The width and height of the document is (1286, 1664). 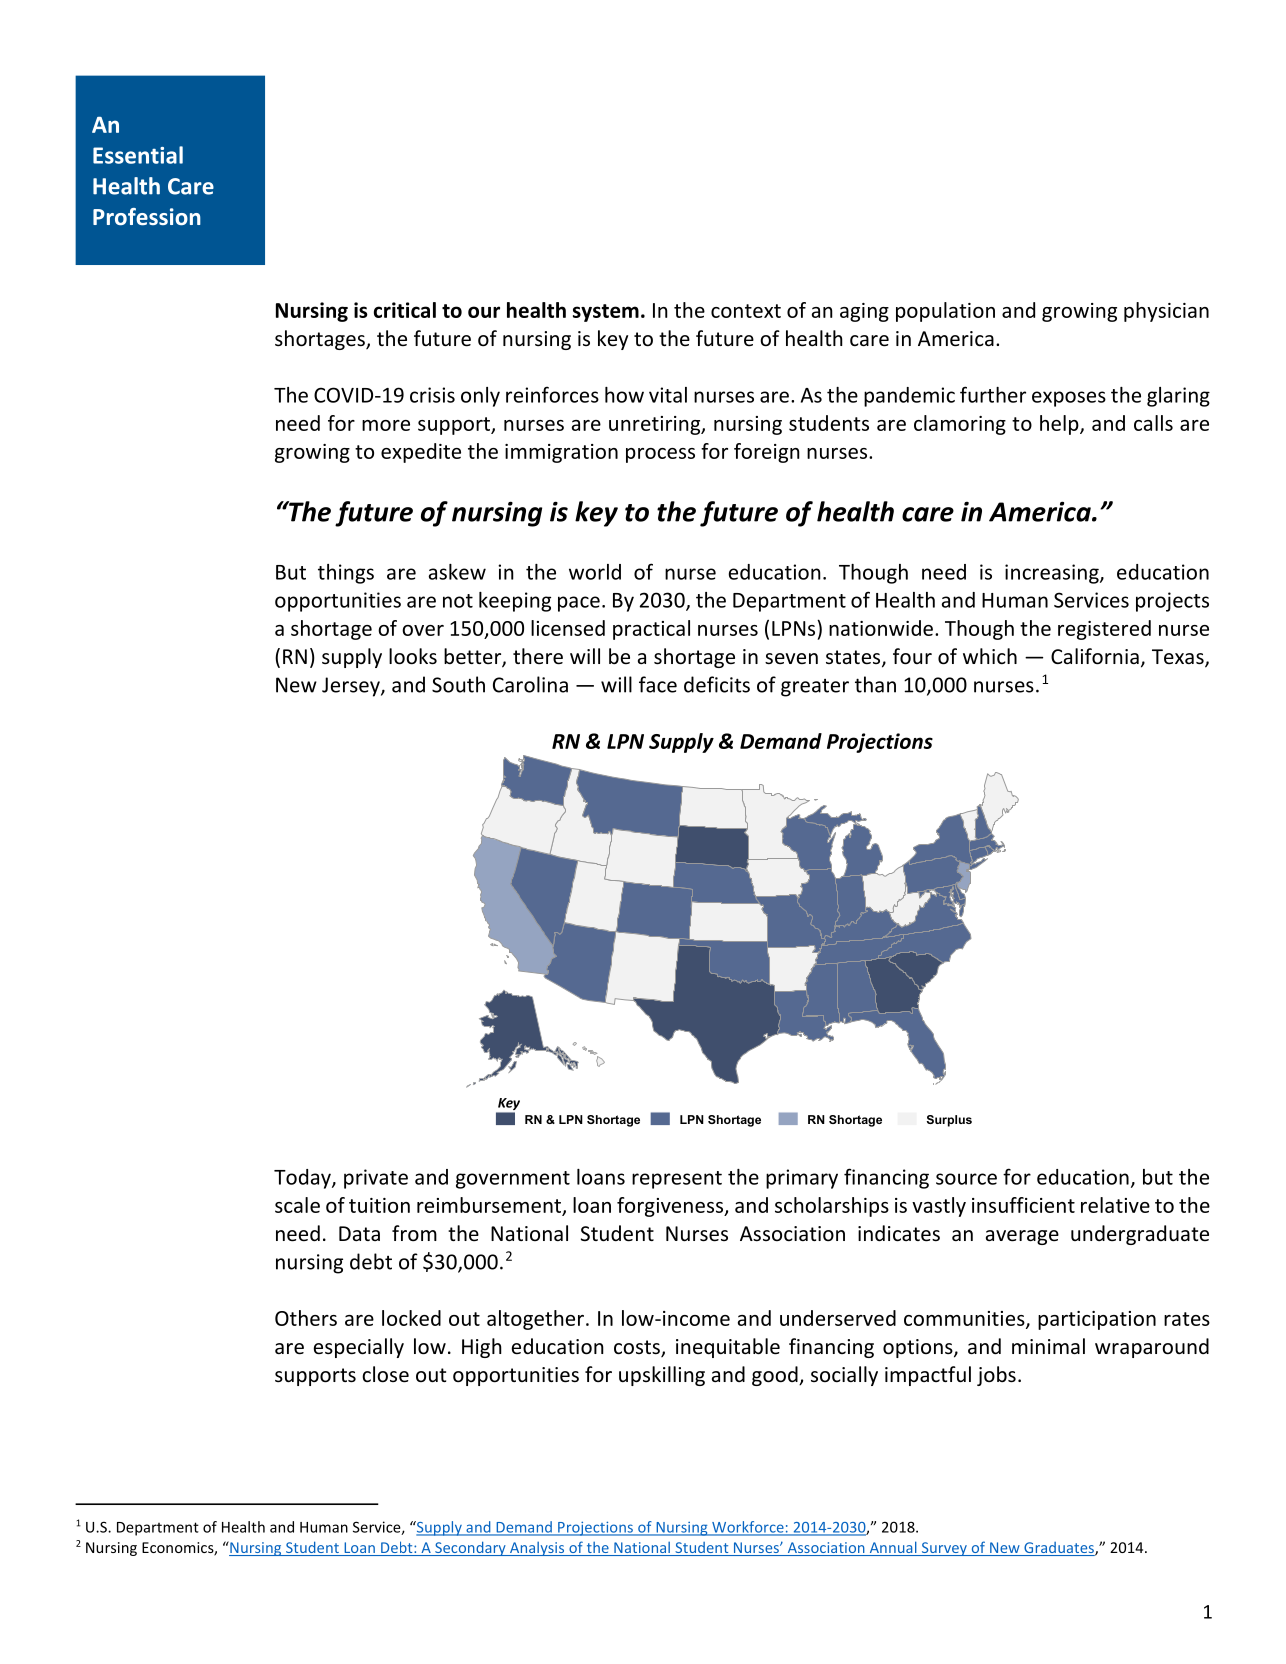 I want to click on Secondary, so click(x=470, y=1548).
